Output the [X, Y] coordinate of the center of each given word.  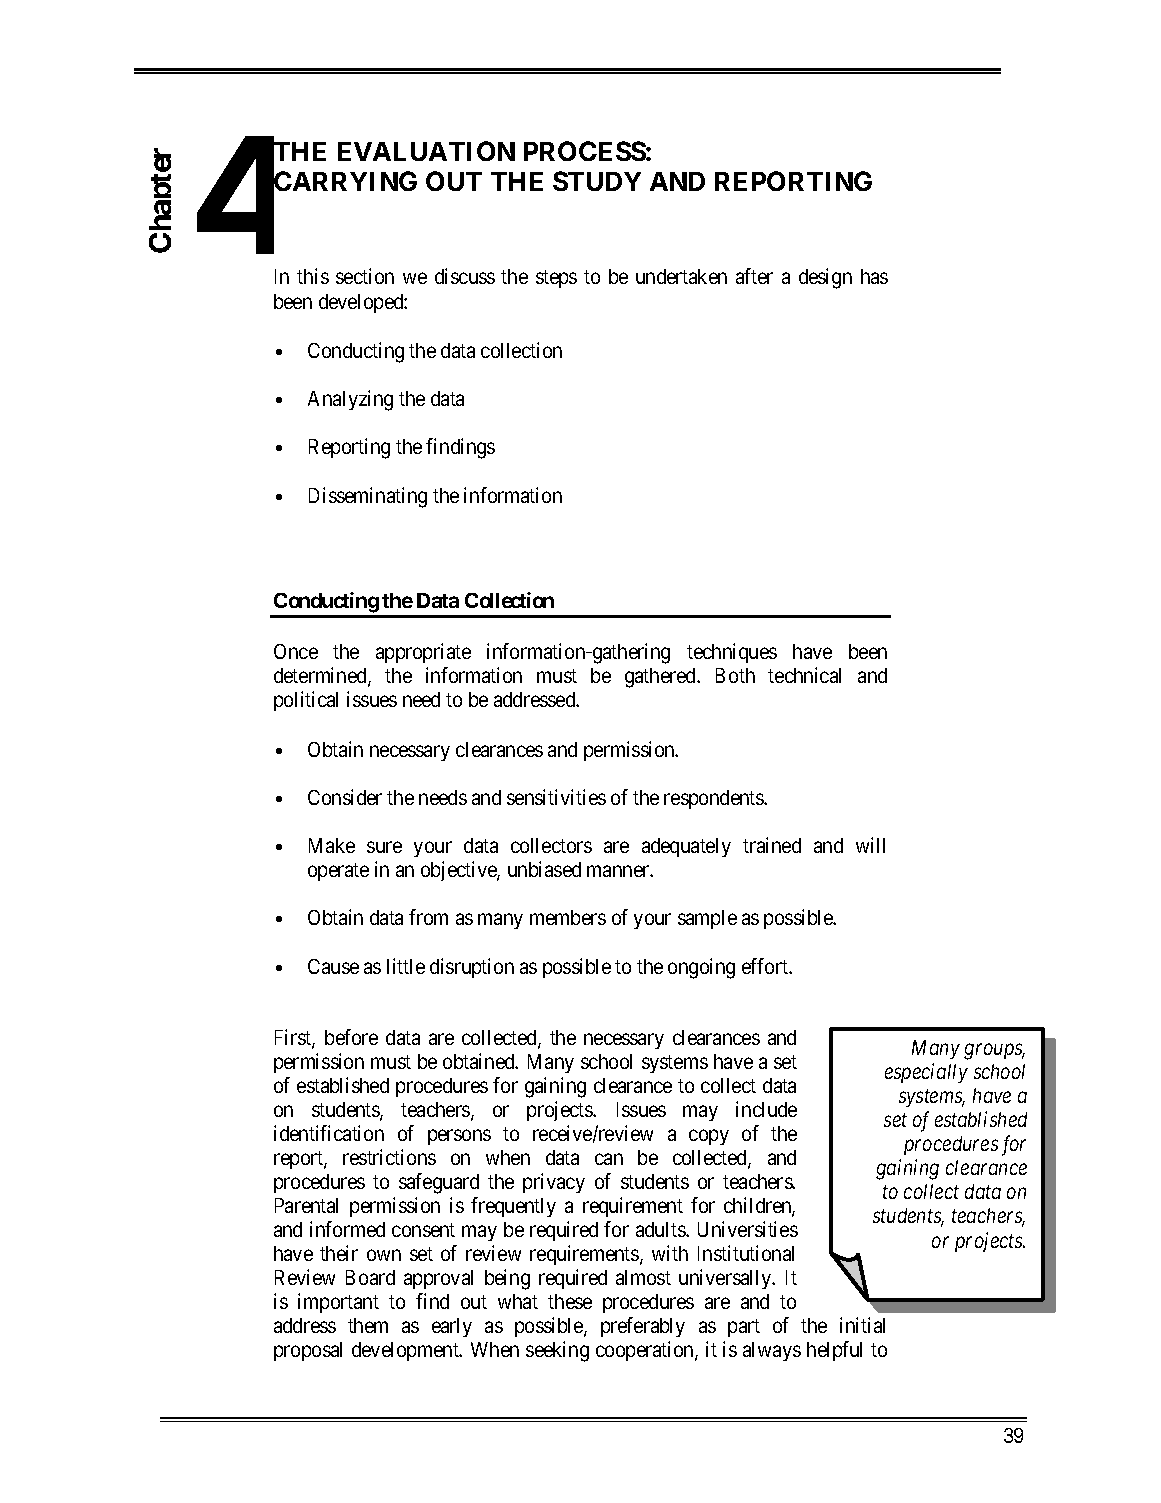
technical [804, 675]
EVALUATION [426, 151]
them [368, 1325]
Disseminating [368, 497]
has [874, 276]
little [406, 966]
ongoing [701, 968]
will [870, 845]
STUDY [597, 181]
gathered [661, 678]
